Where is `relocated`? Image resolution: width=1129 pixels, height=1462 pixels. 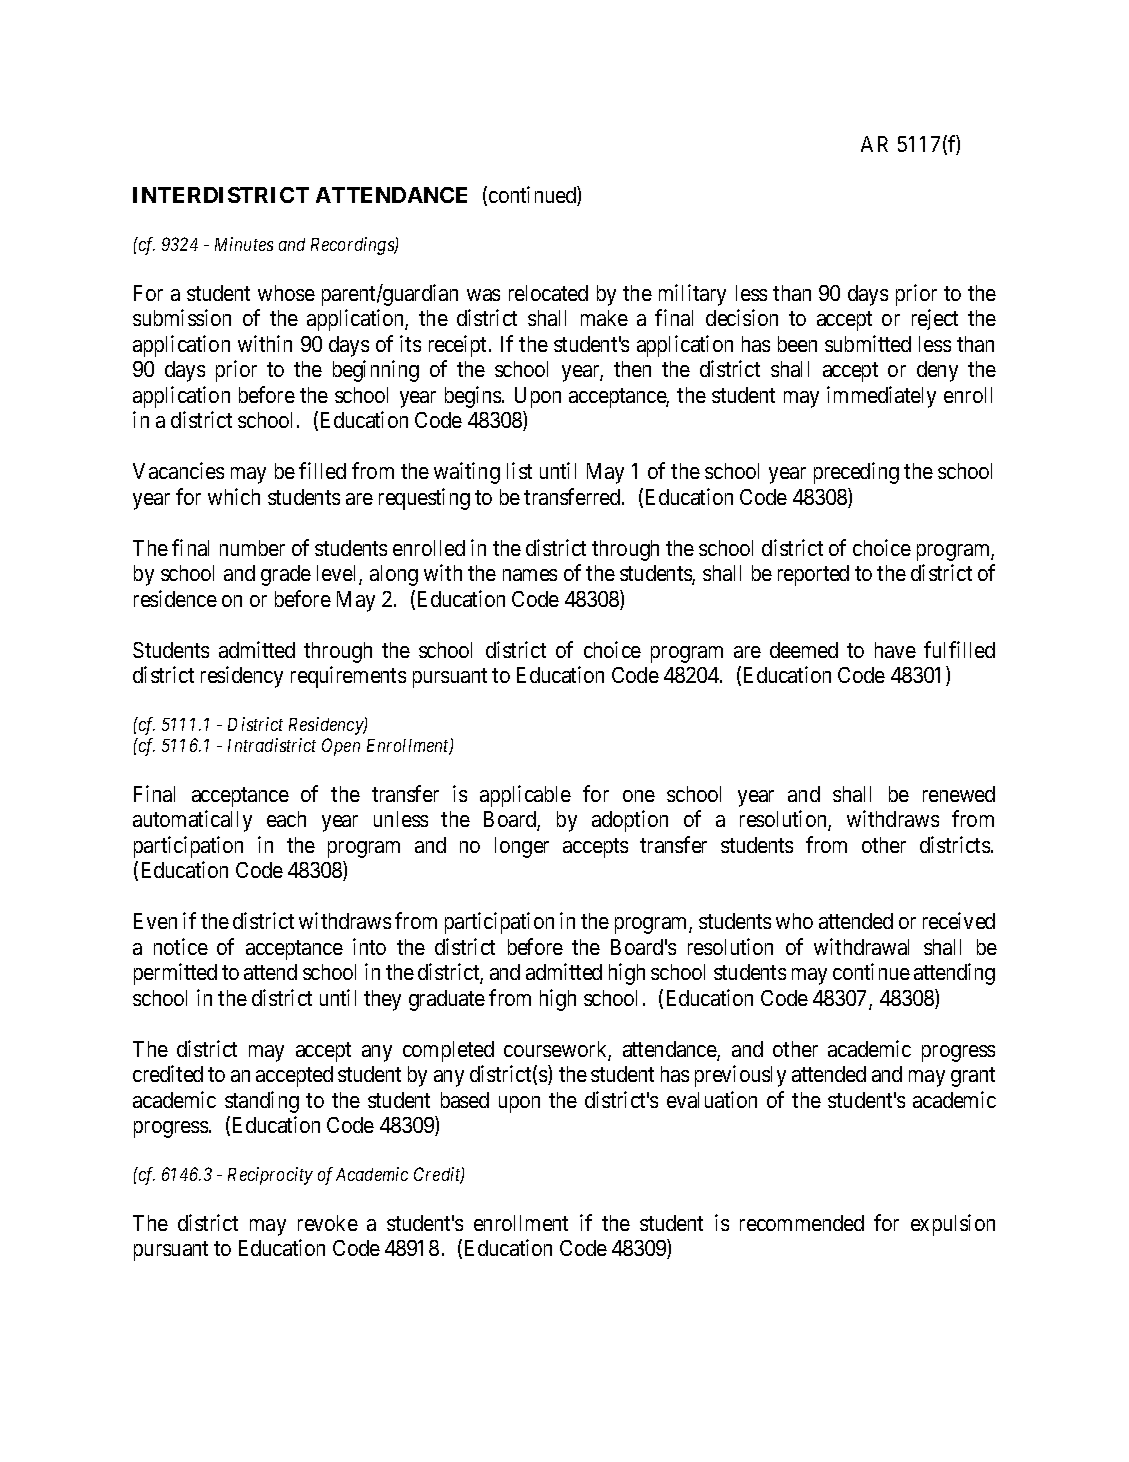 relocated is located at coordinates (548, 293).
